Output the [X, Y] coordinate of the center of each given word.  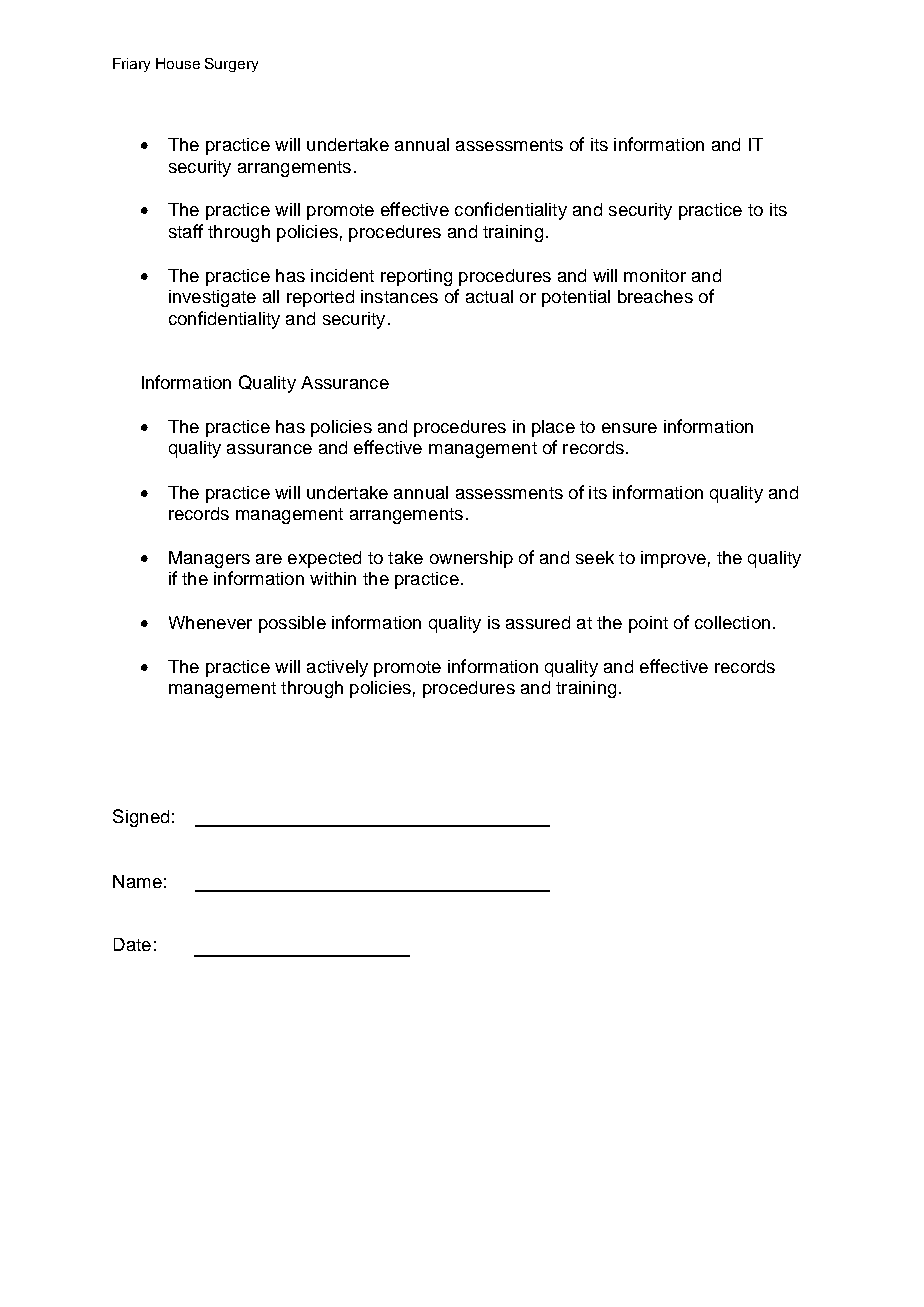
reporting [416, 277]
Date [132, 944]
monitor [655, 275]
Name [137, 881]
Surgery [231, 65]
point [648, 624]
